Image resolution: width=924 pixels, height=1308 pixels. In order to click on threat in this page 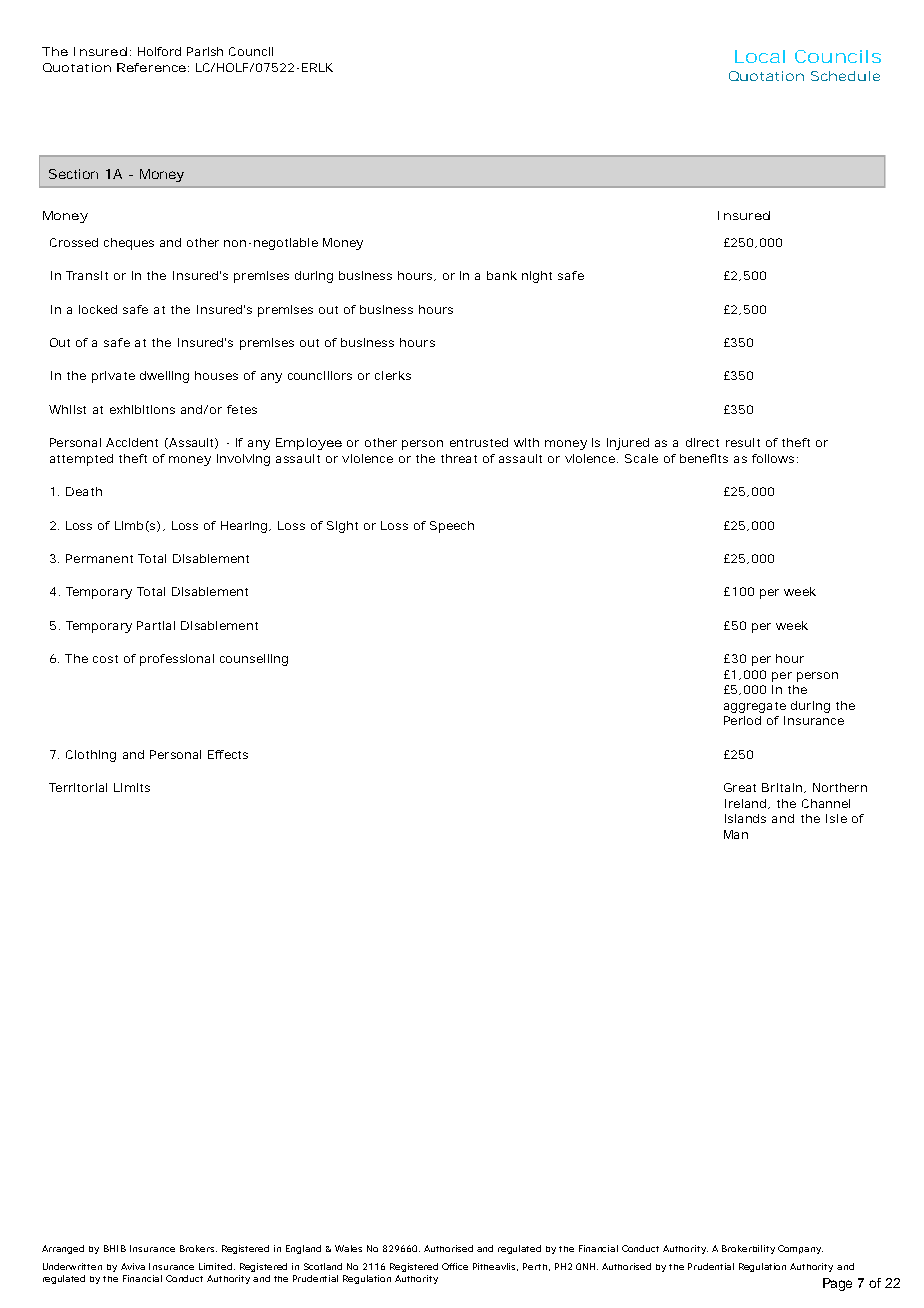, I will do `click(459, 458)`.
